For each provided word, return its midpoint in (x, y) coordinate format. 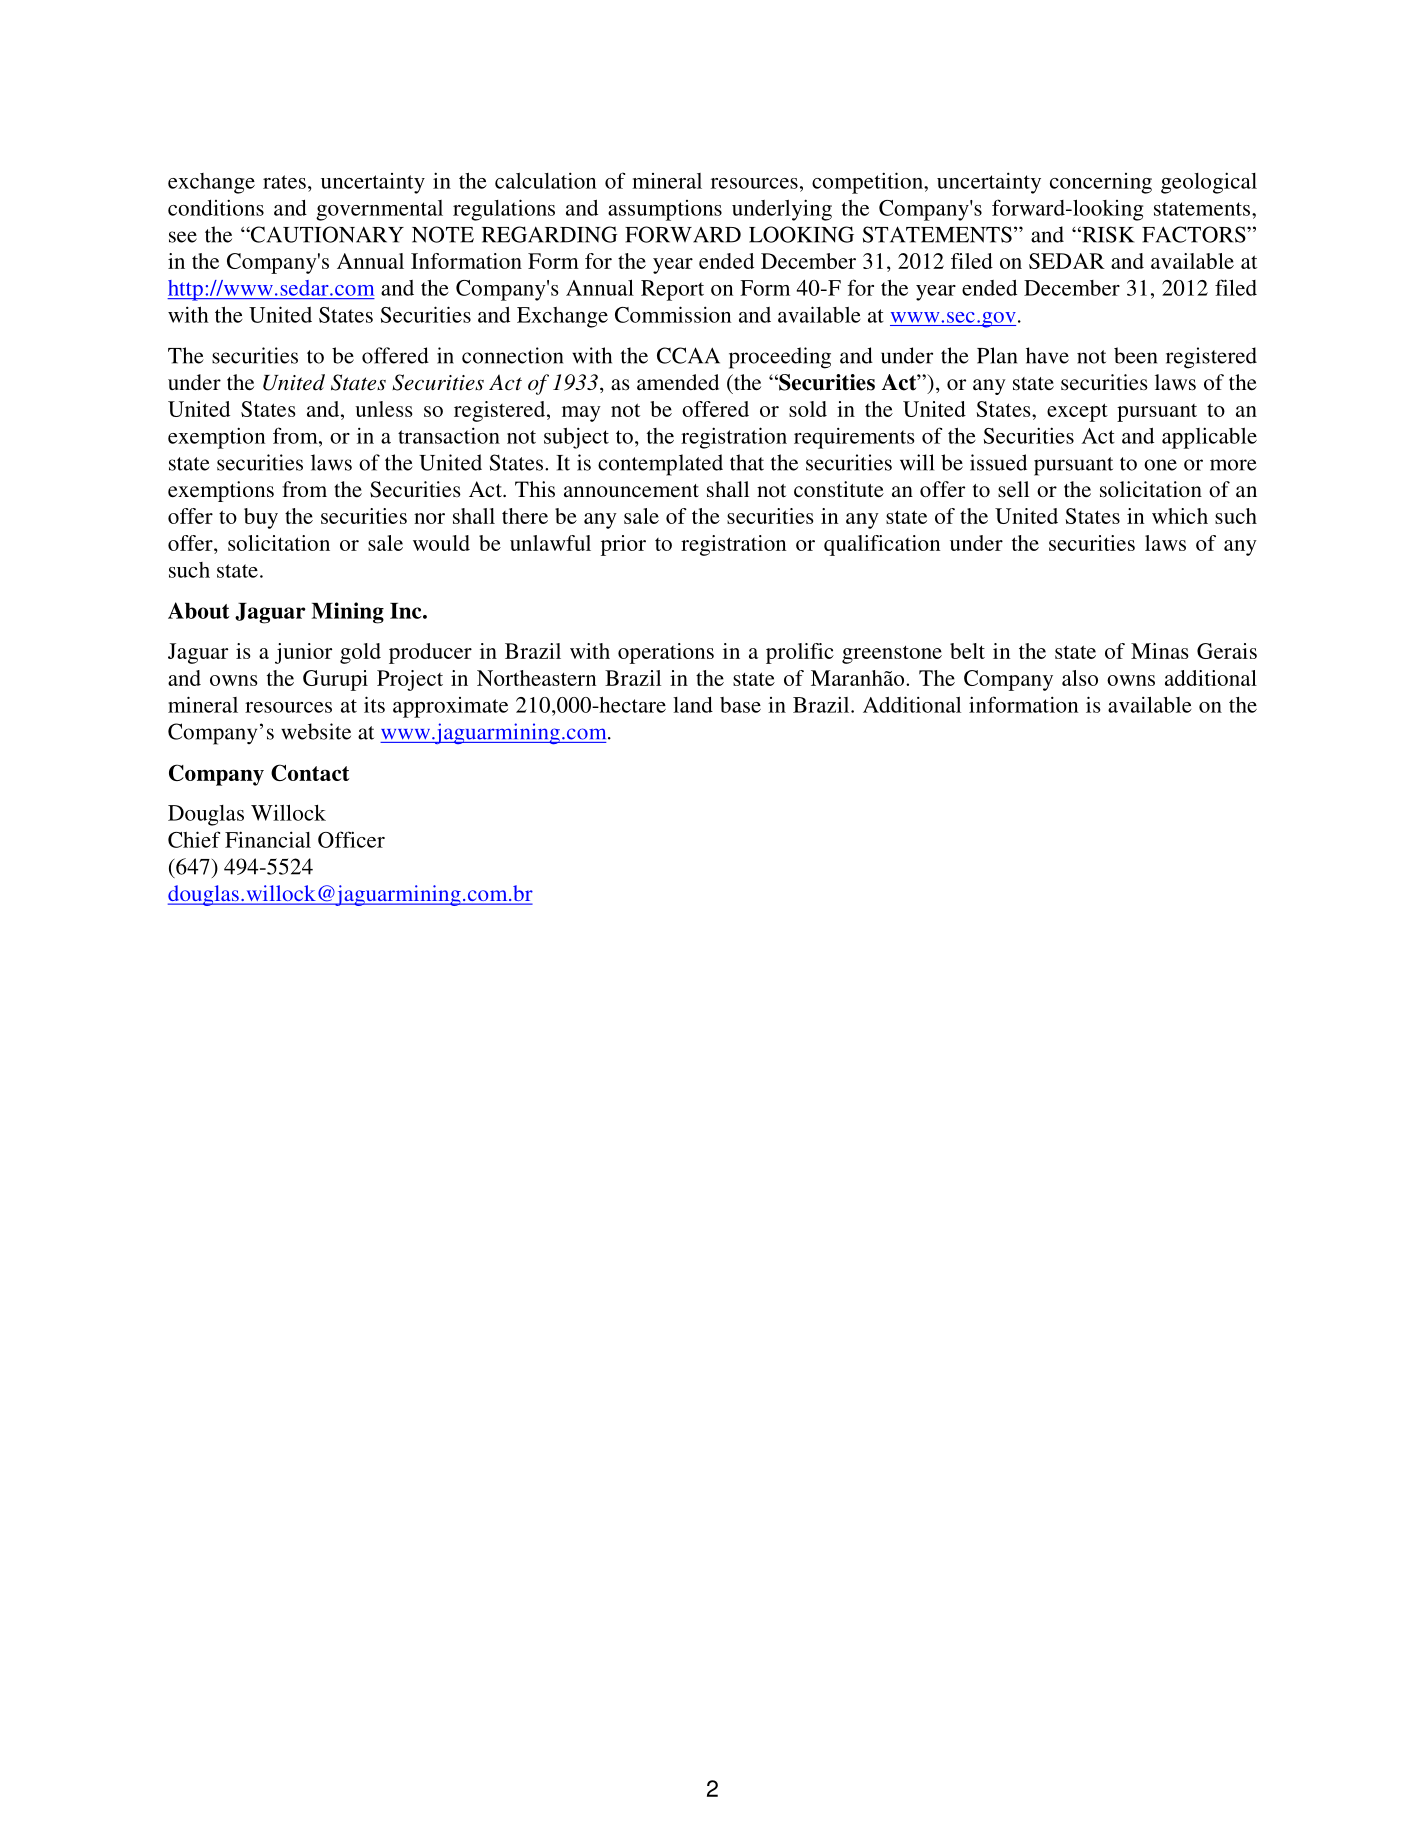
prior (623, 545)
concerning (1101, 183)
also (1080, 678)
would (441, 543)
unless (383, 409)
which (1180, 516)
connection (512, 355)
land (693, 705)
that (747, 462)
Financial (268, 839)
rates (284, 182)
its (374, 704)
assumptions (665, 210)
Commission (673, 314)
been (1135, 355)
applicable (1209, 438)
